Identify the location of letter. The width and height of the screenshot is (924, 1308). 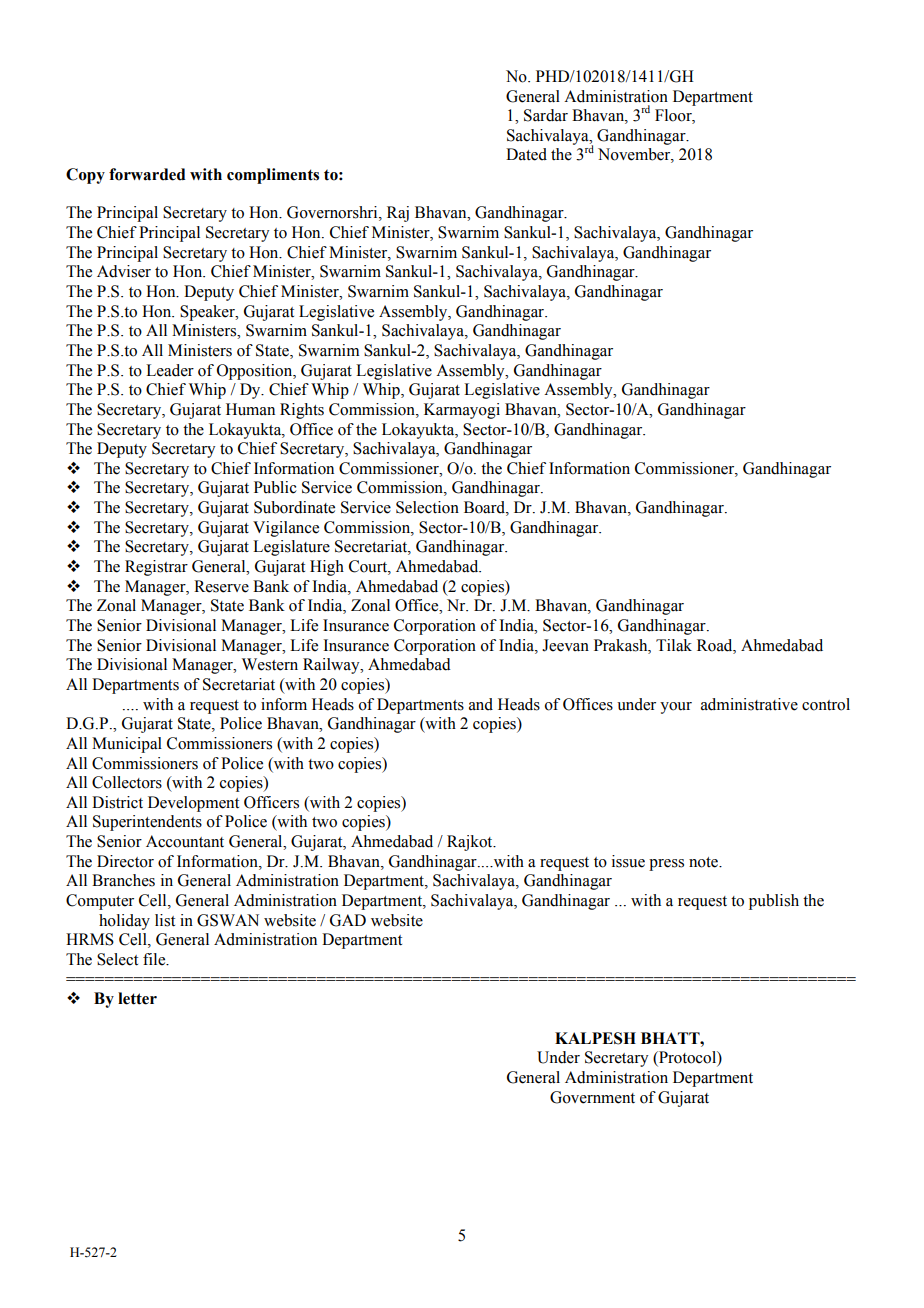
(137, 998).
